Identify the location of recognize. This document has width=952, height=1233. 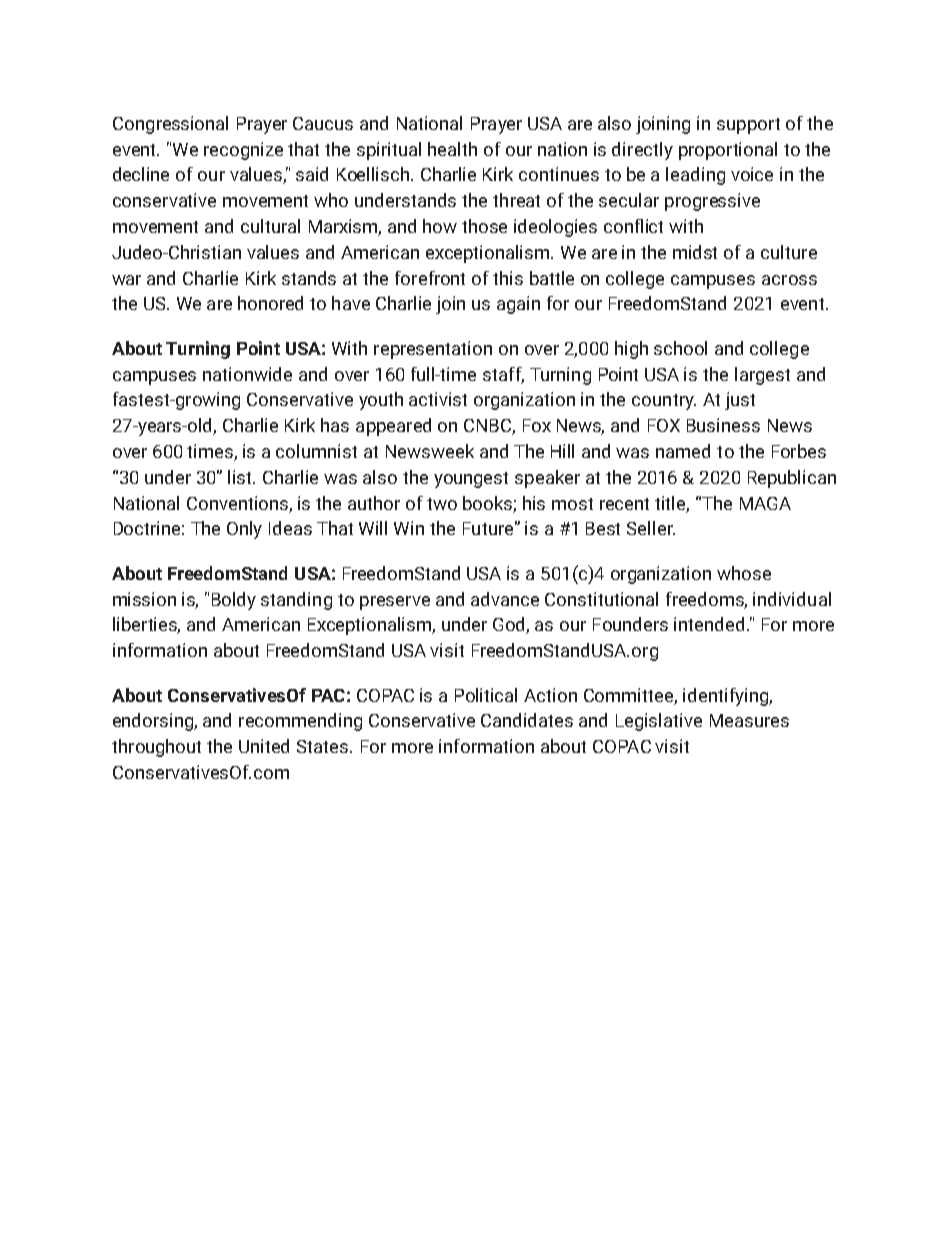
(243, 151).
